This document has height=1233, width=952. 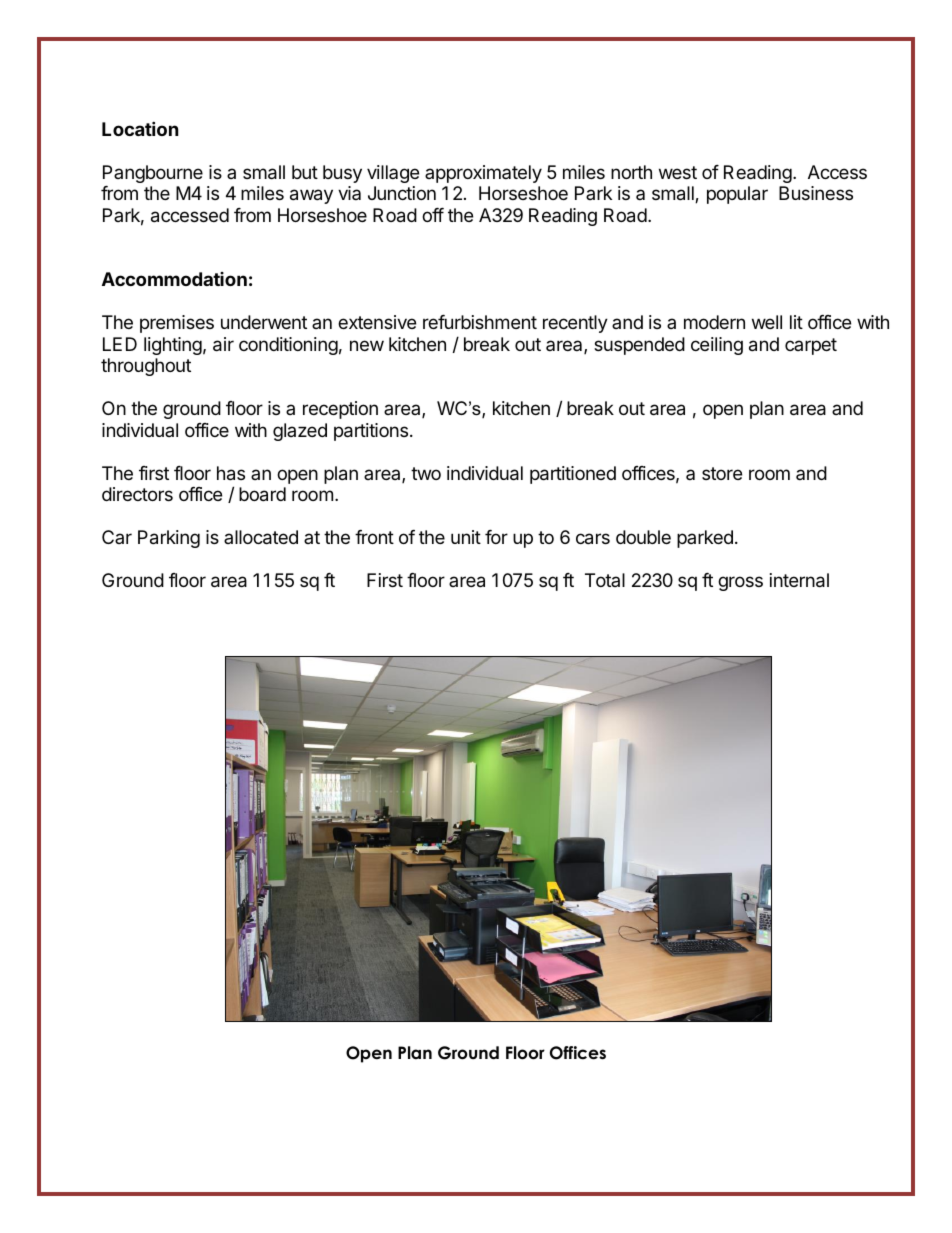 What do you see at coordinates (340, 410) in the document?
I see `reception` at bounding box center [340, 410].
